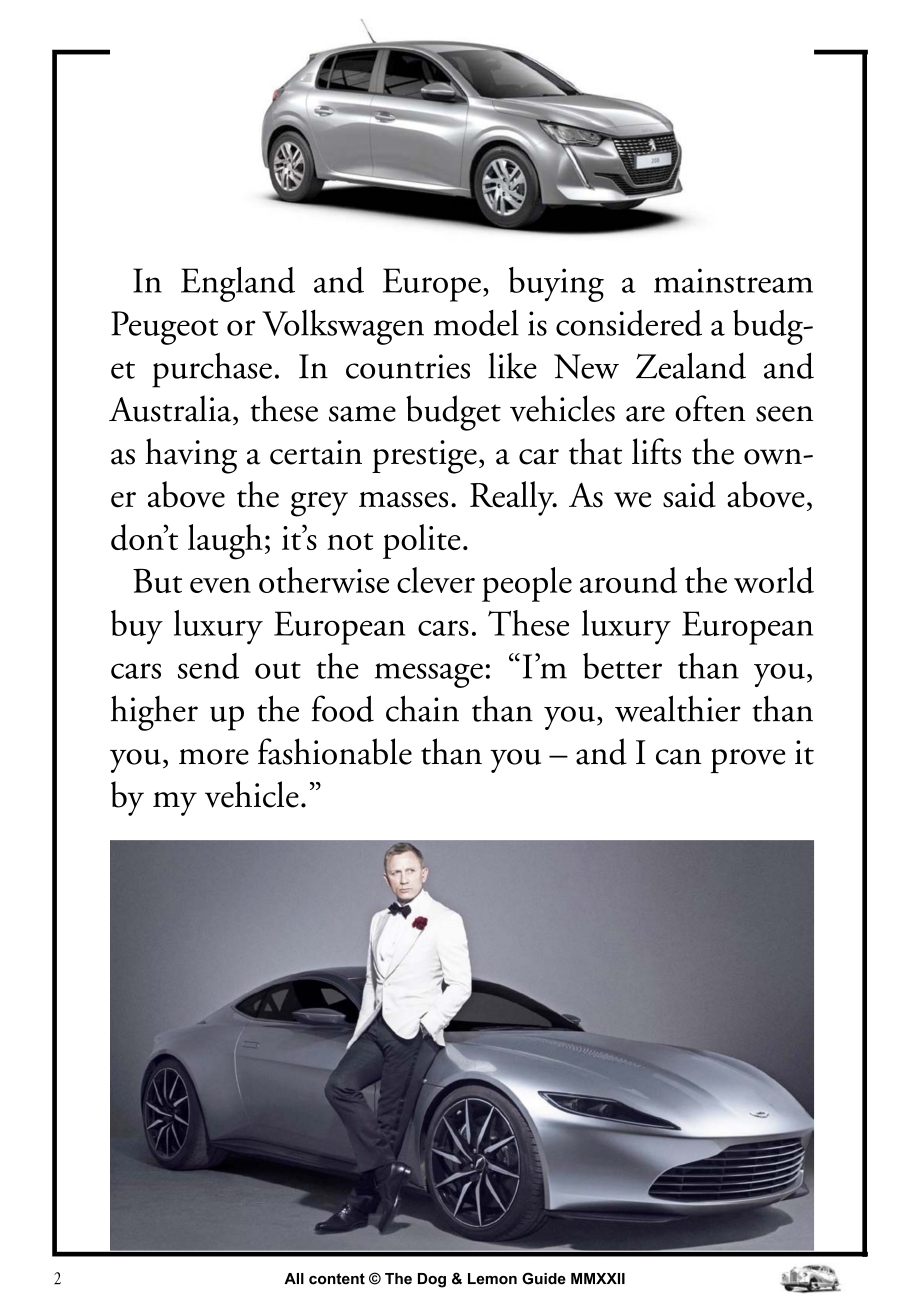 This screenshot has height=1308, width=924. Describe the element at coordinates (476, 322) in the screenshot. I see `model` at that location.
